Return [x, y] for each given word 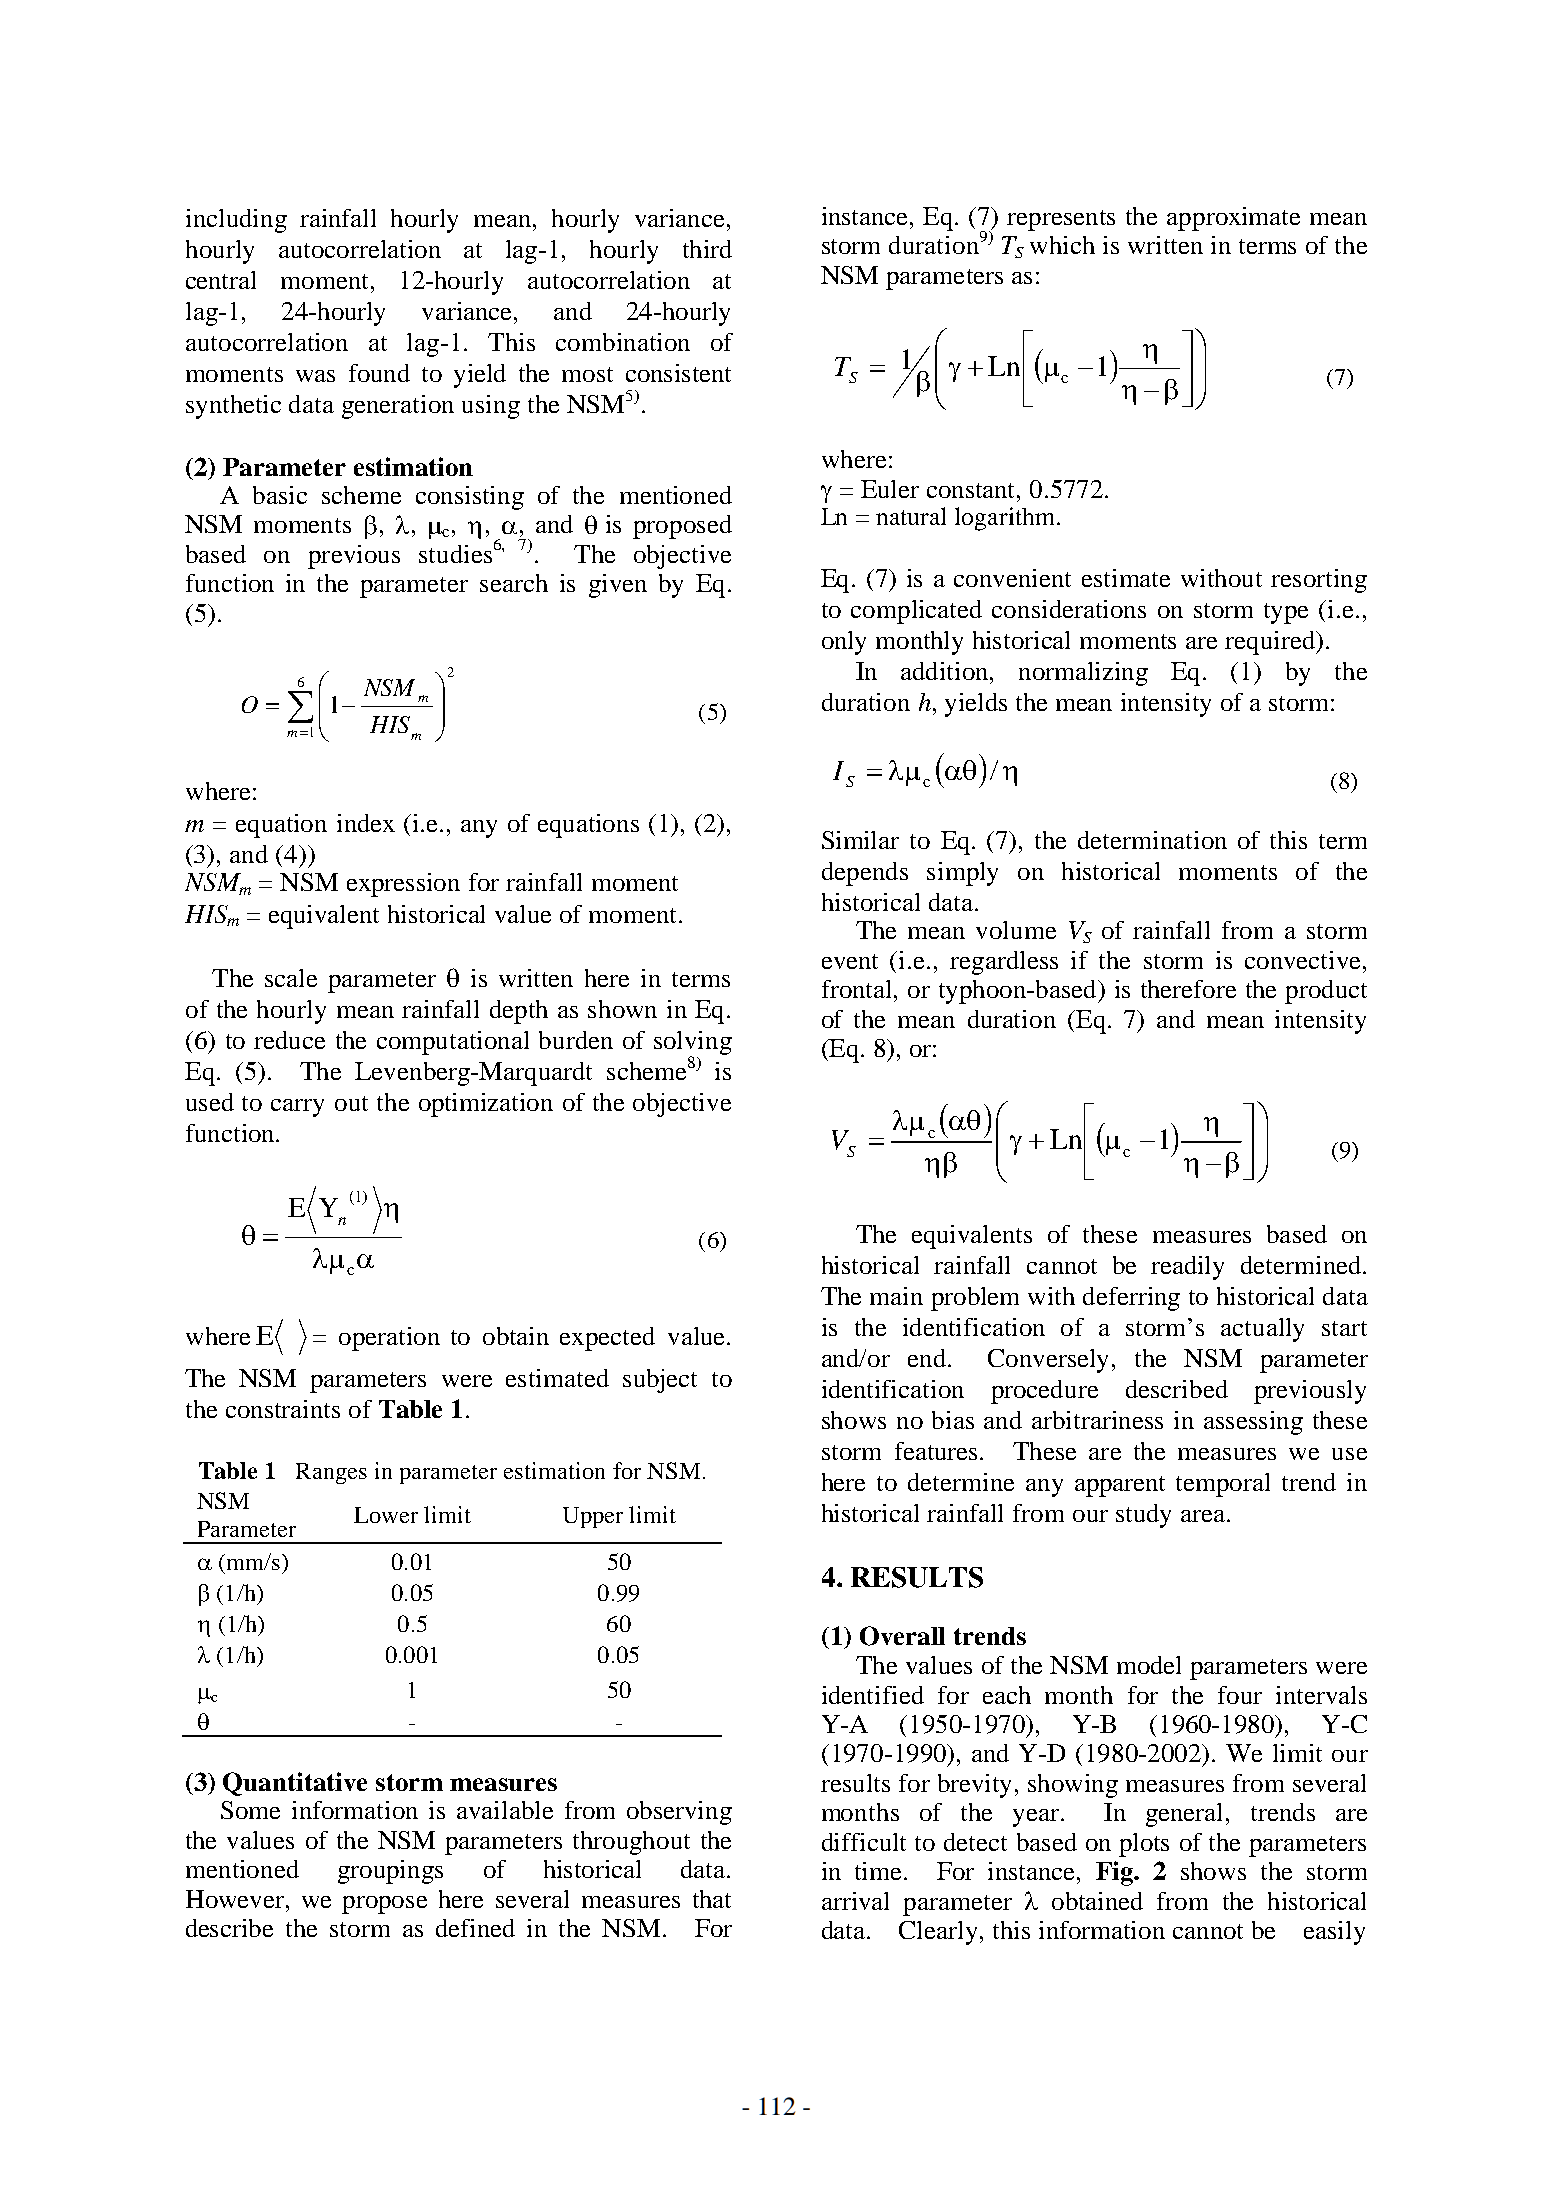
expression [403, 885]
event [850, 961]
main [896, 1296]
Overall [902, 1636]
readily [1187, 1268]
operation [389, 1339]
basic [280, 495]
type [1286, 613]
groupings [390, 1872]
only [844, 643]
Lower [386, 1515]
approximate [1233, 219]
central [221, 280]
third [707, 249]
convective [1302, 960]
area [1204, 1516]
